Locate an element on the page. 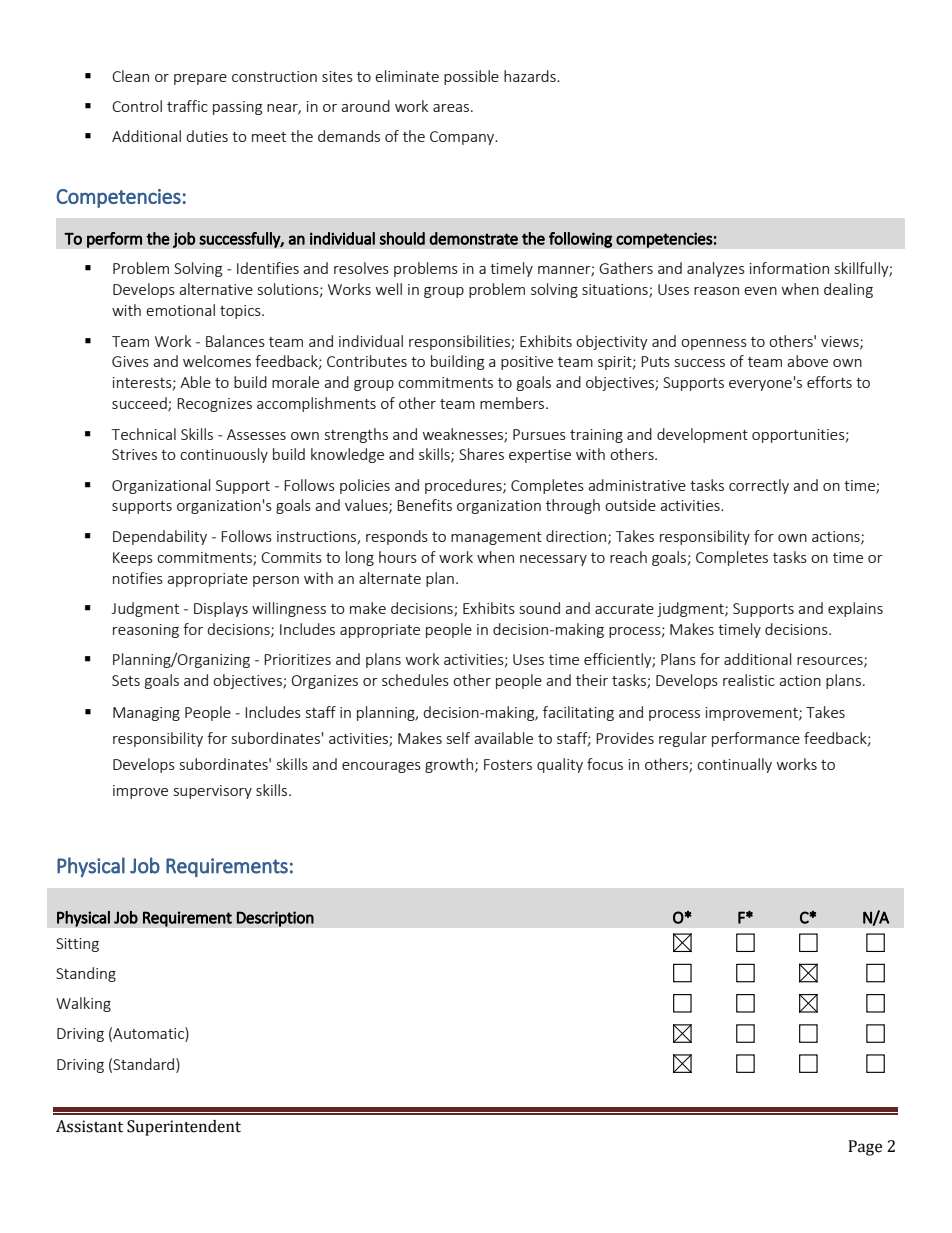 Image resolution: width=952 pixels, height=1233 pixels. even is located at coordinates (760, 291).
